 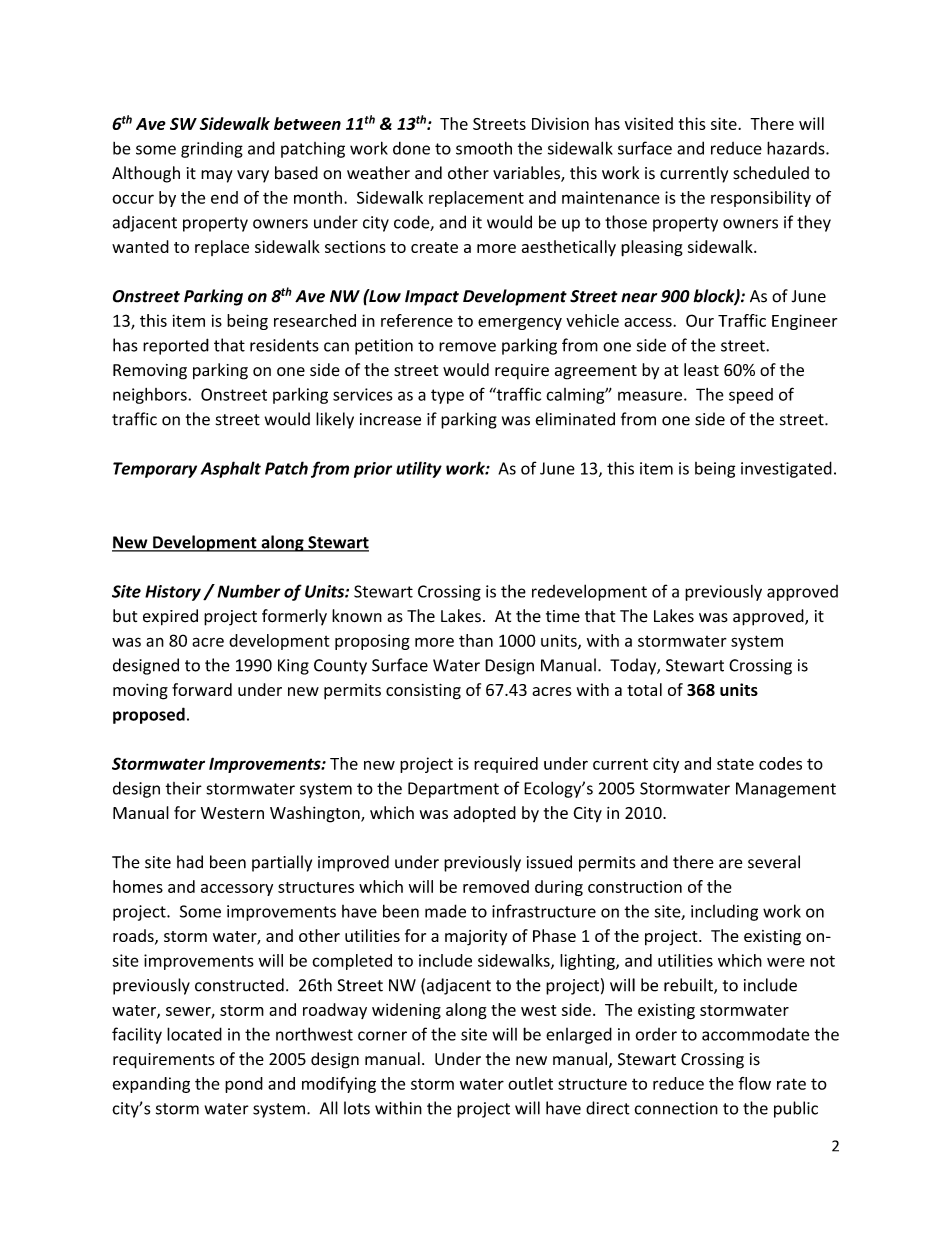 What do you see at coordinates (419, 469) in the screenshot?
I see `utility` at bounding box center [419, 469].
